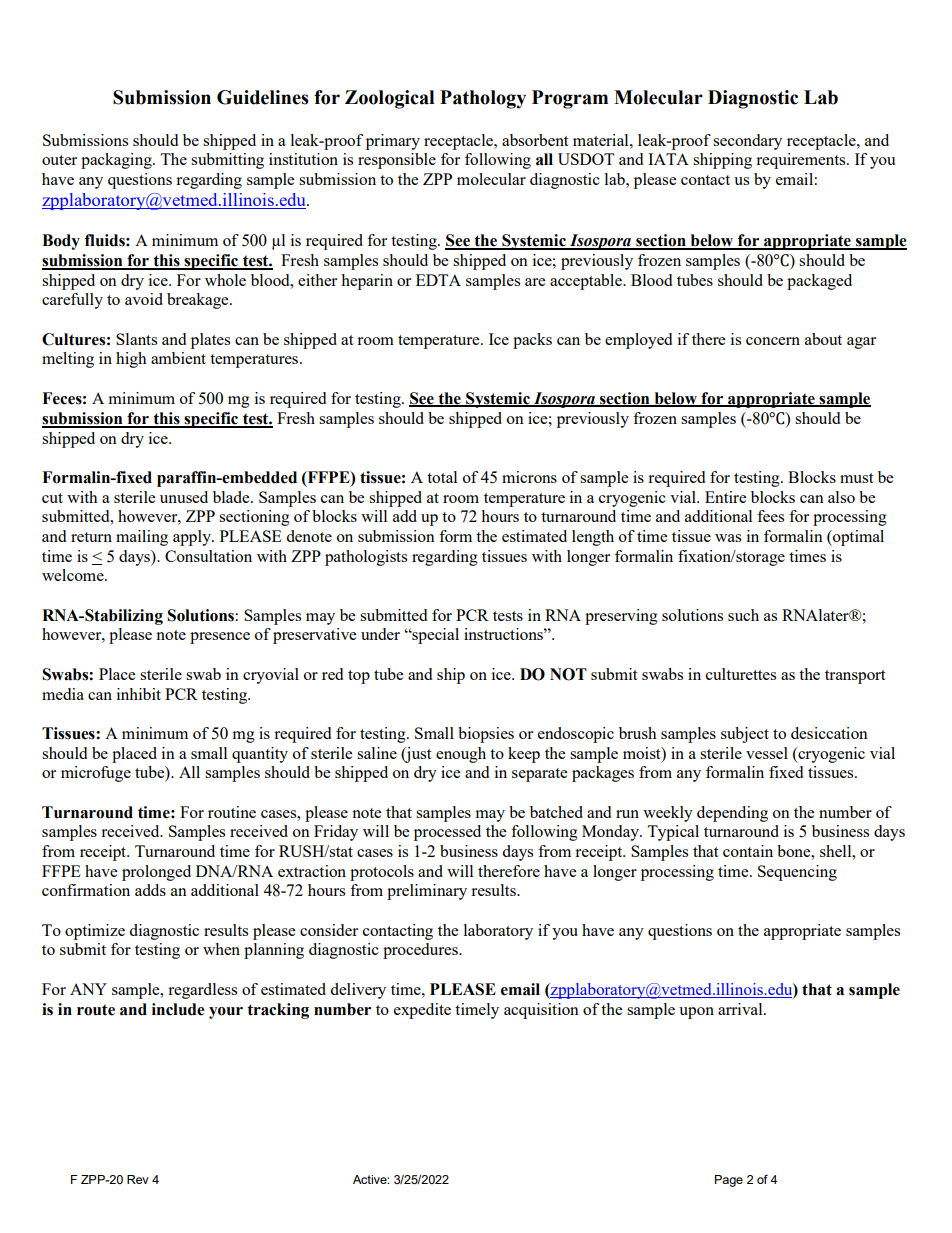 The width and height of the screenshot is (952, 1233). Describe the element at coordinates (427, 892) in the screenshot. I see `preliminary` at that location.
